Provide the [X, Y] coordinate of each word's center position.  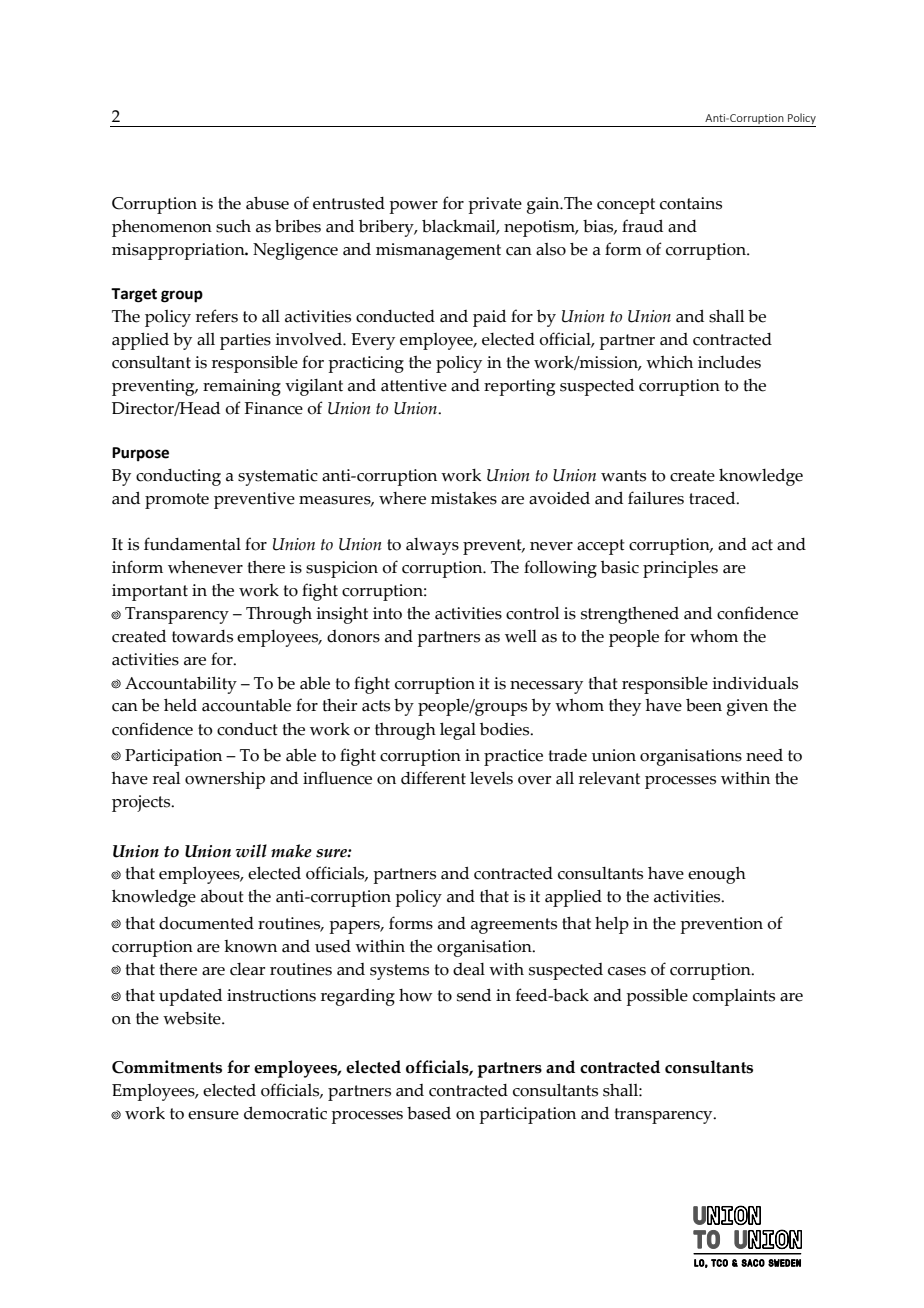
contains [691, 203]
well [521, 636]
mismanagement [438, 251]
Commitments [167, 1067]
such [233, 226]
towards [202, 636]
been [704, 705]
